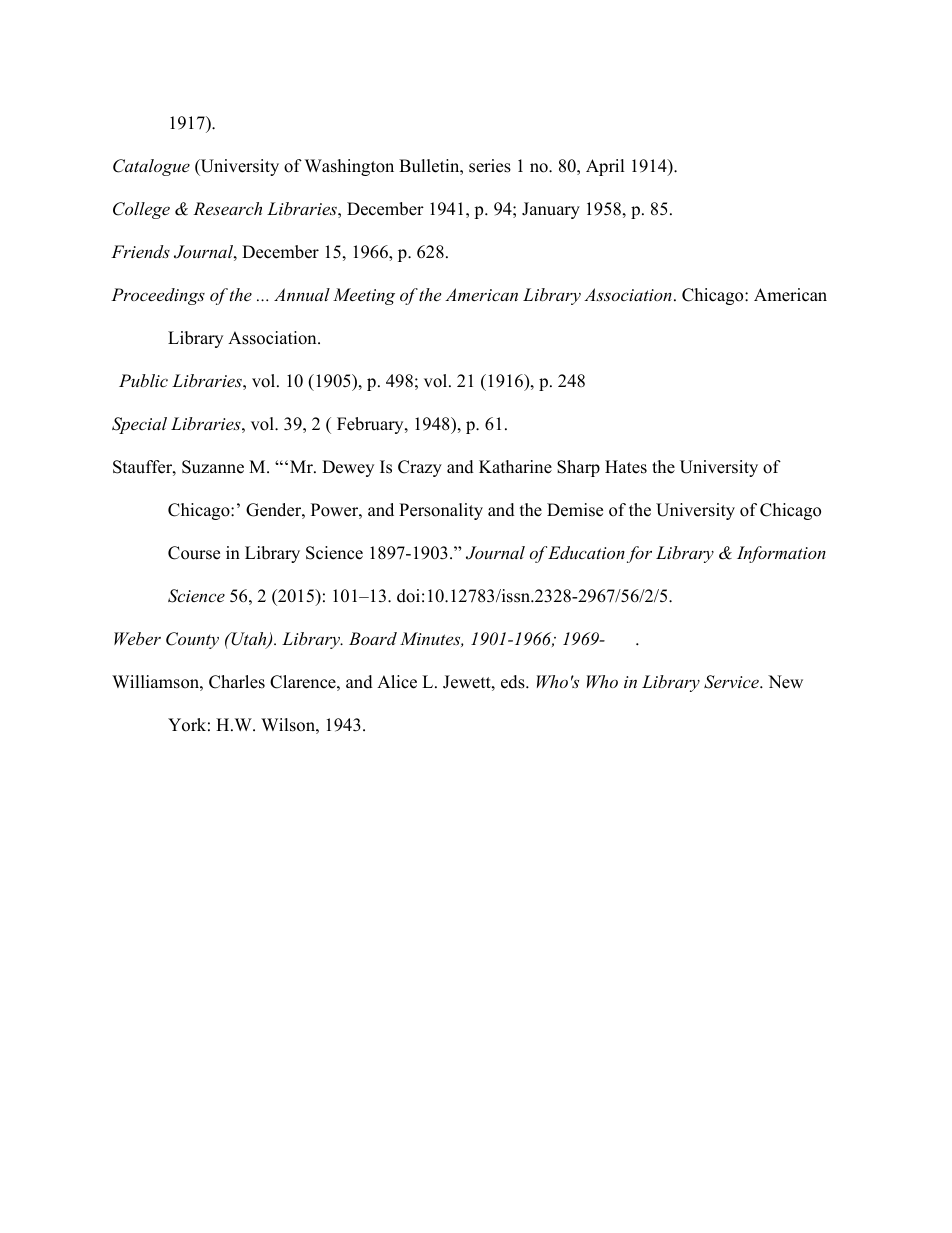 Image resolution: width=952 pixels, height=1233 pixels. Describe the element at coordinates (732, 682) in the screenshot. I see `Service` at that location.
